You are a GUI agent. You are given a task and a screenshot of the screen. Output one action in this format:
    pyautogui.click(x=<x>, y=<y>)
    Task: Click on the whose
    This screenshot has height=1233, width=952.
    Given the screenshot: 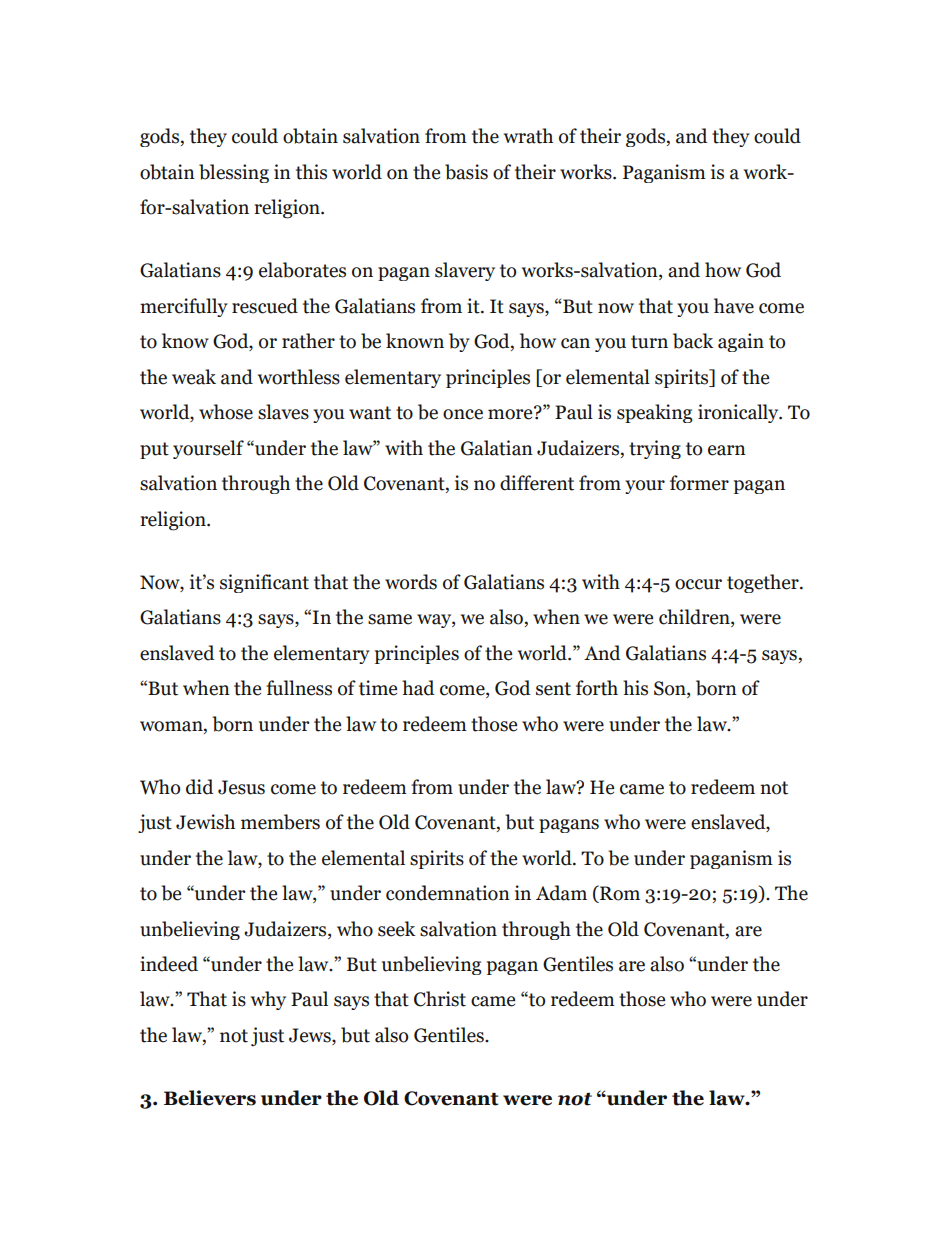 What is the action you would take?
    pyautogui.click(x=226, y=412)
